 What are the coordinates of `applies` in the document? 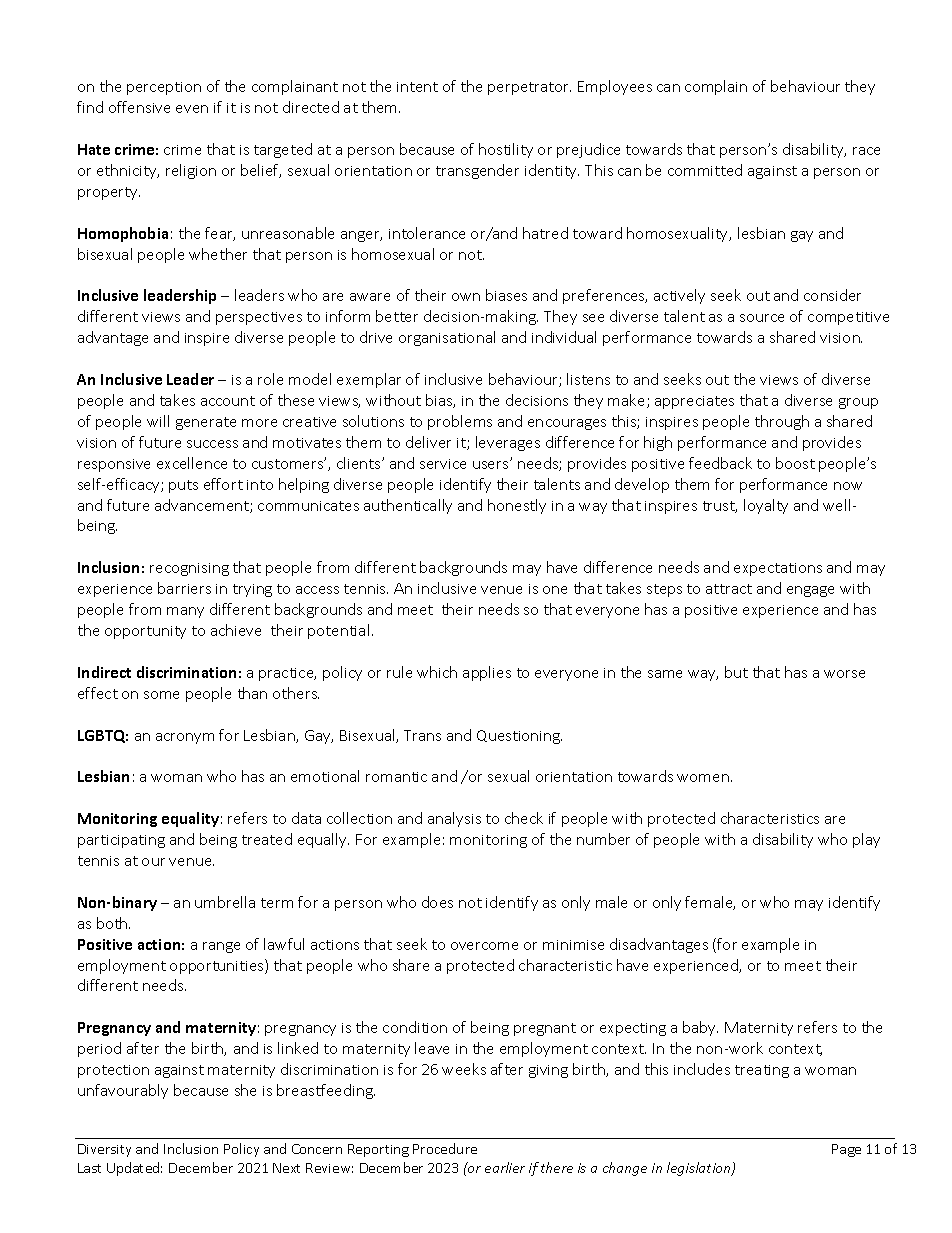 It's located at (487, 673).
